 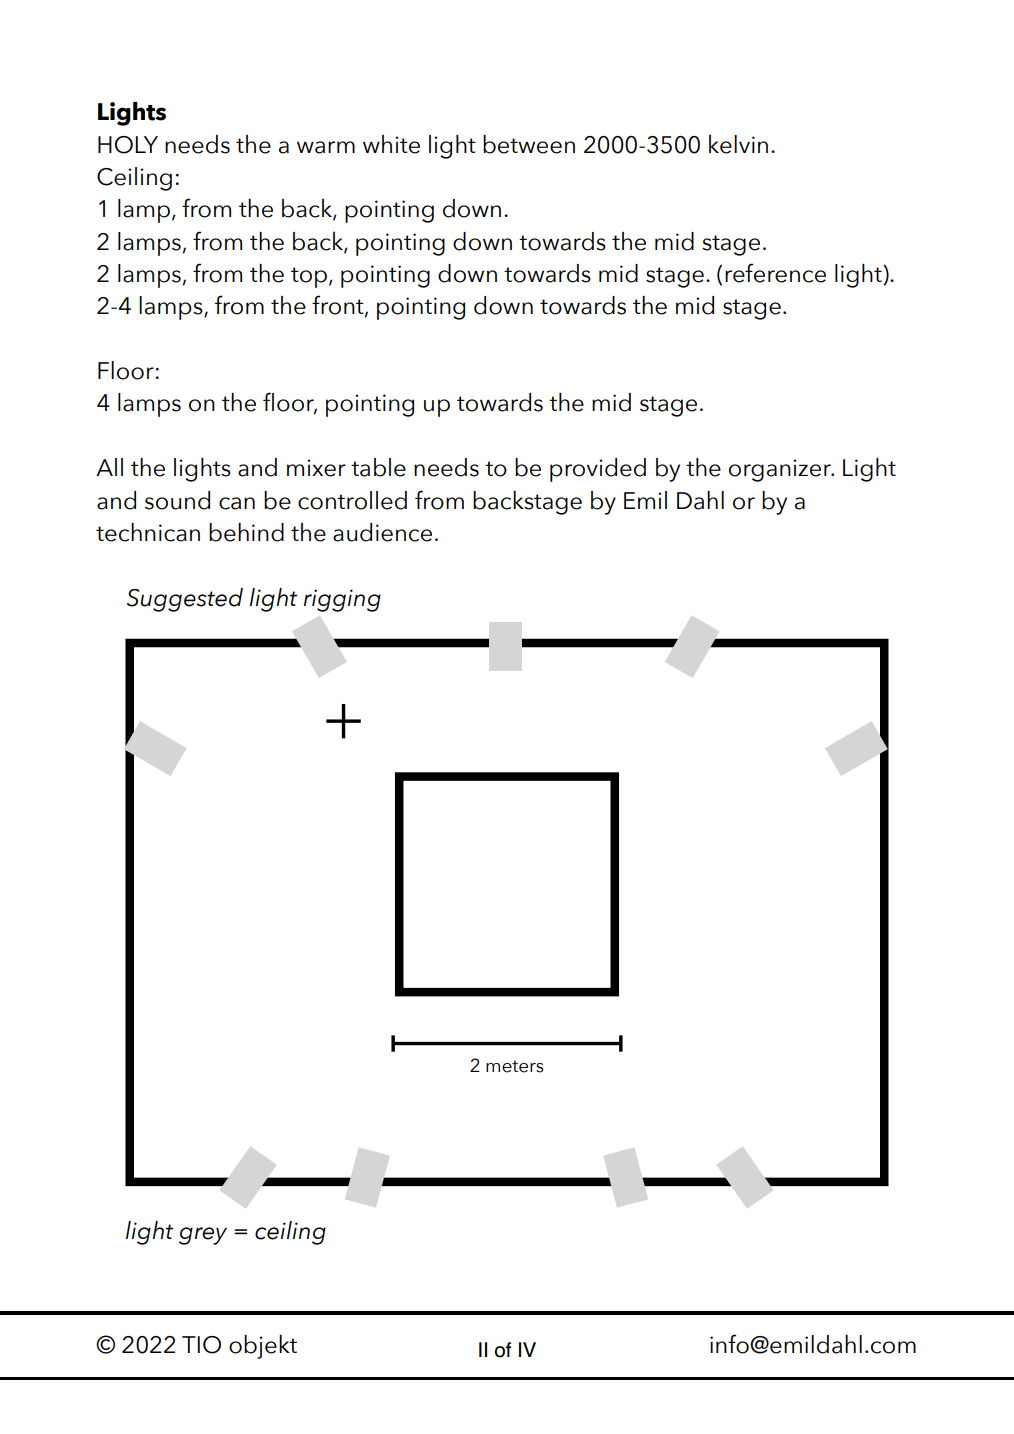 What do you see at coordinates (203, 1236) in the screenshot?
I see `grey` at bounding box center [203, 1236].
